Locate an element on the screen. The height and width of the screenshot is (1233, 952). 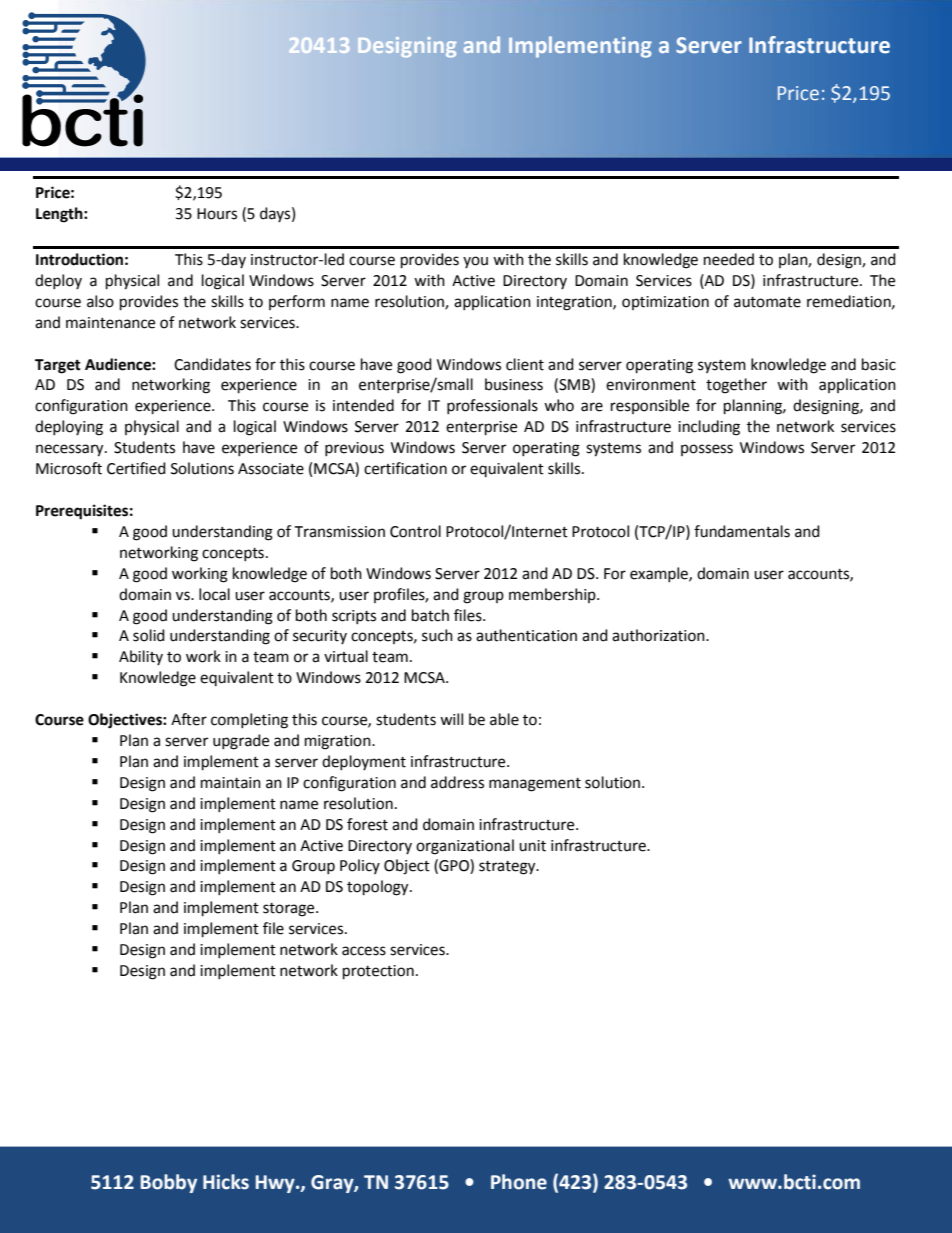
After is located at coordinates (189, 719).
